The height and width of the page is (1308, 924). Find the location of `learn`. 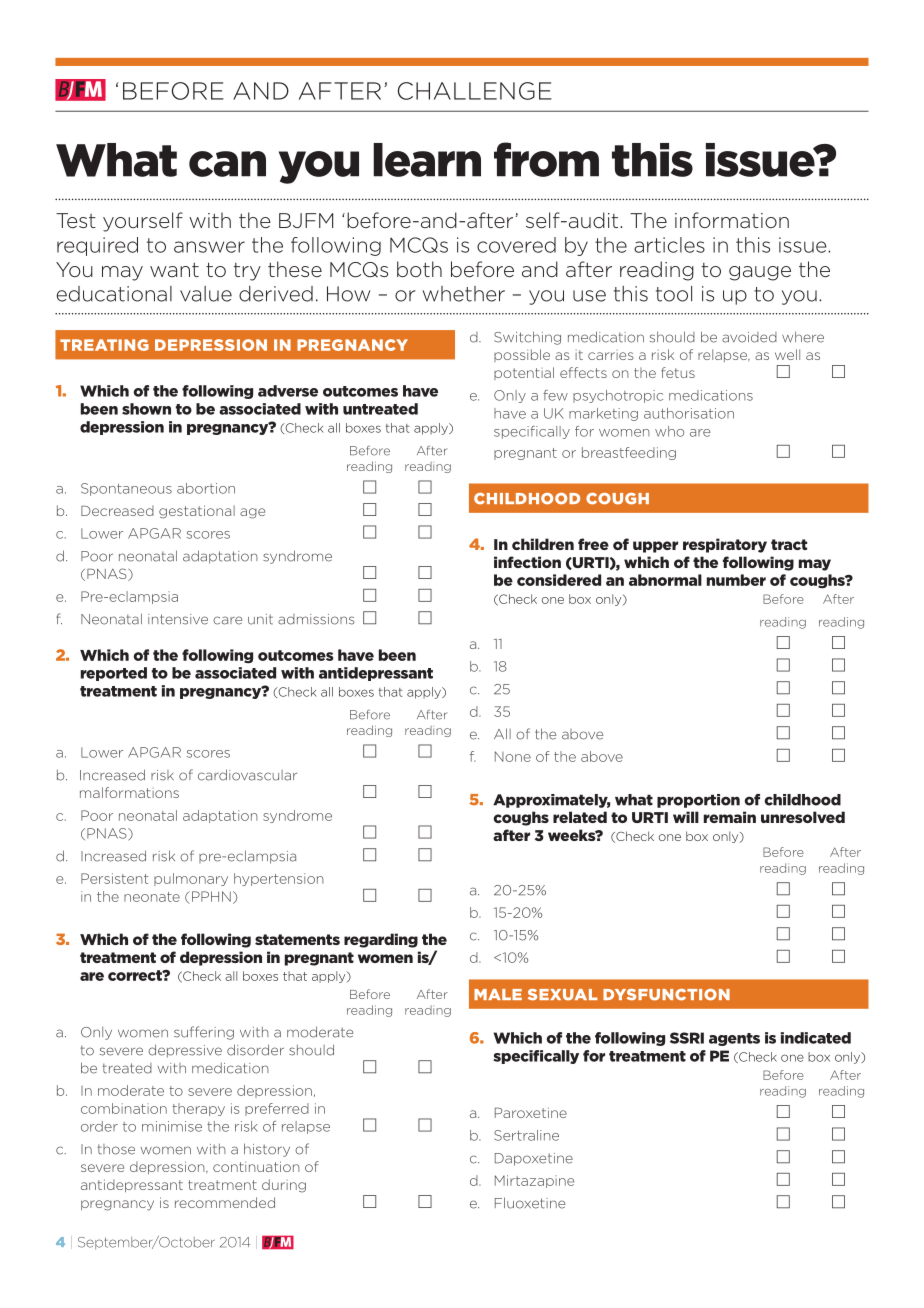

learn is located at coordinates (427, 160).
